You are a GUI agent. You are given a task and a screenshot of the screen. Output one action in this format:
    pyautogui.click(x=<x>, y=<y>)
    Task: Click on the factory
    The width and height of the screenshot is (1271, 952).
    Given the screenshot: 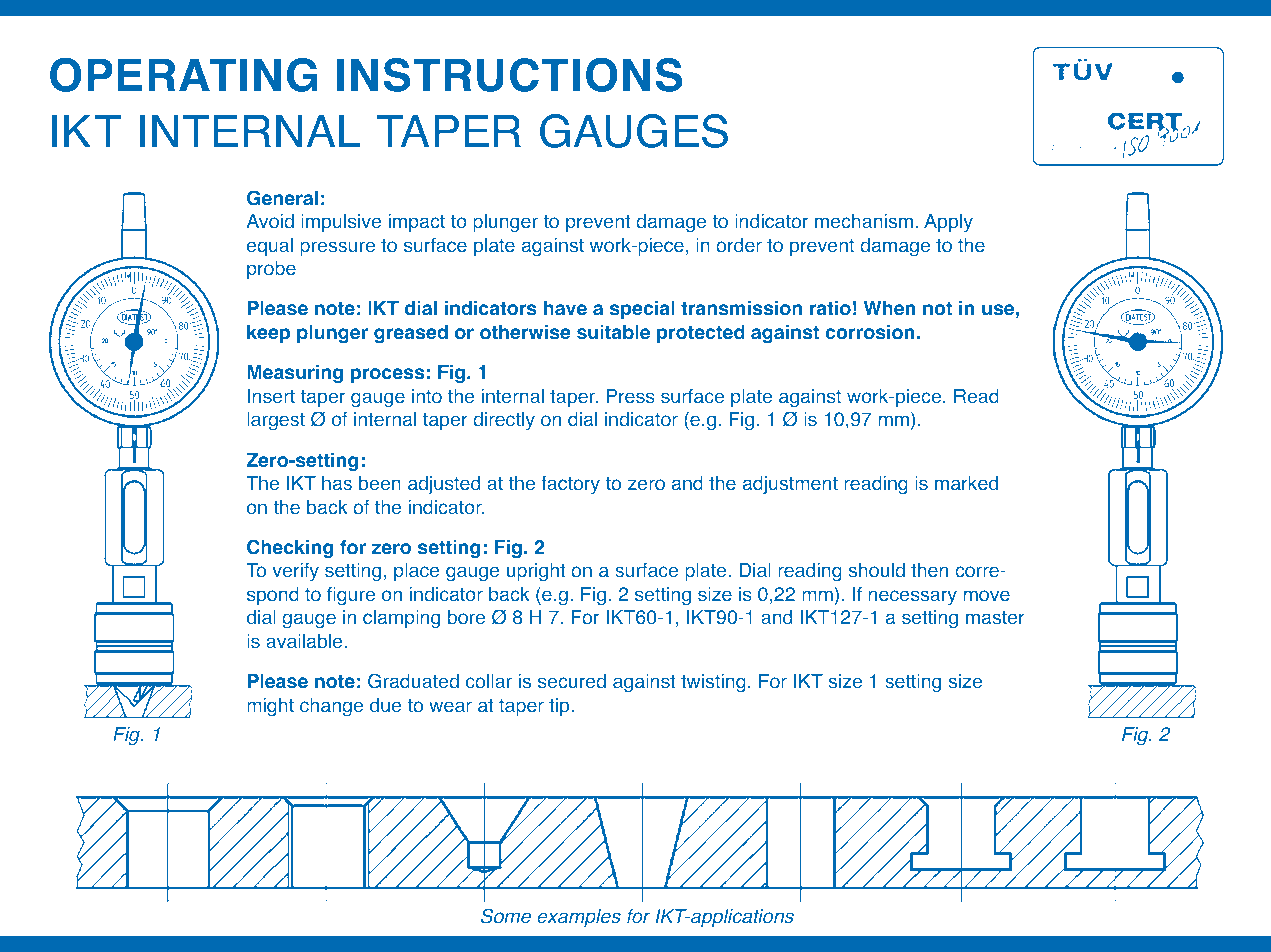 What is the action you would take?
    pyautogui.click(x=570, y=485)
